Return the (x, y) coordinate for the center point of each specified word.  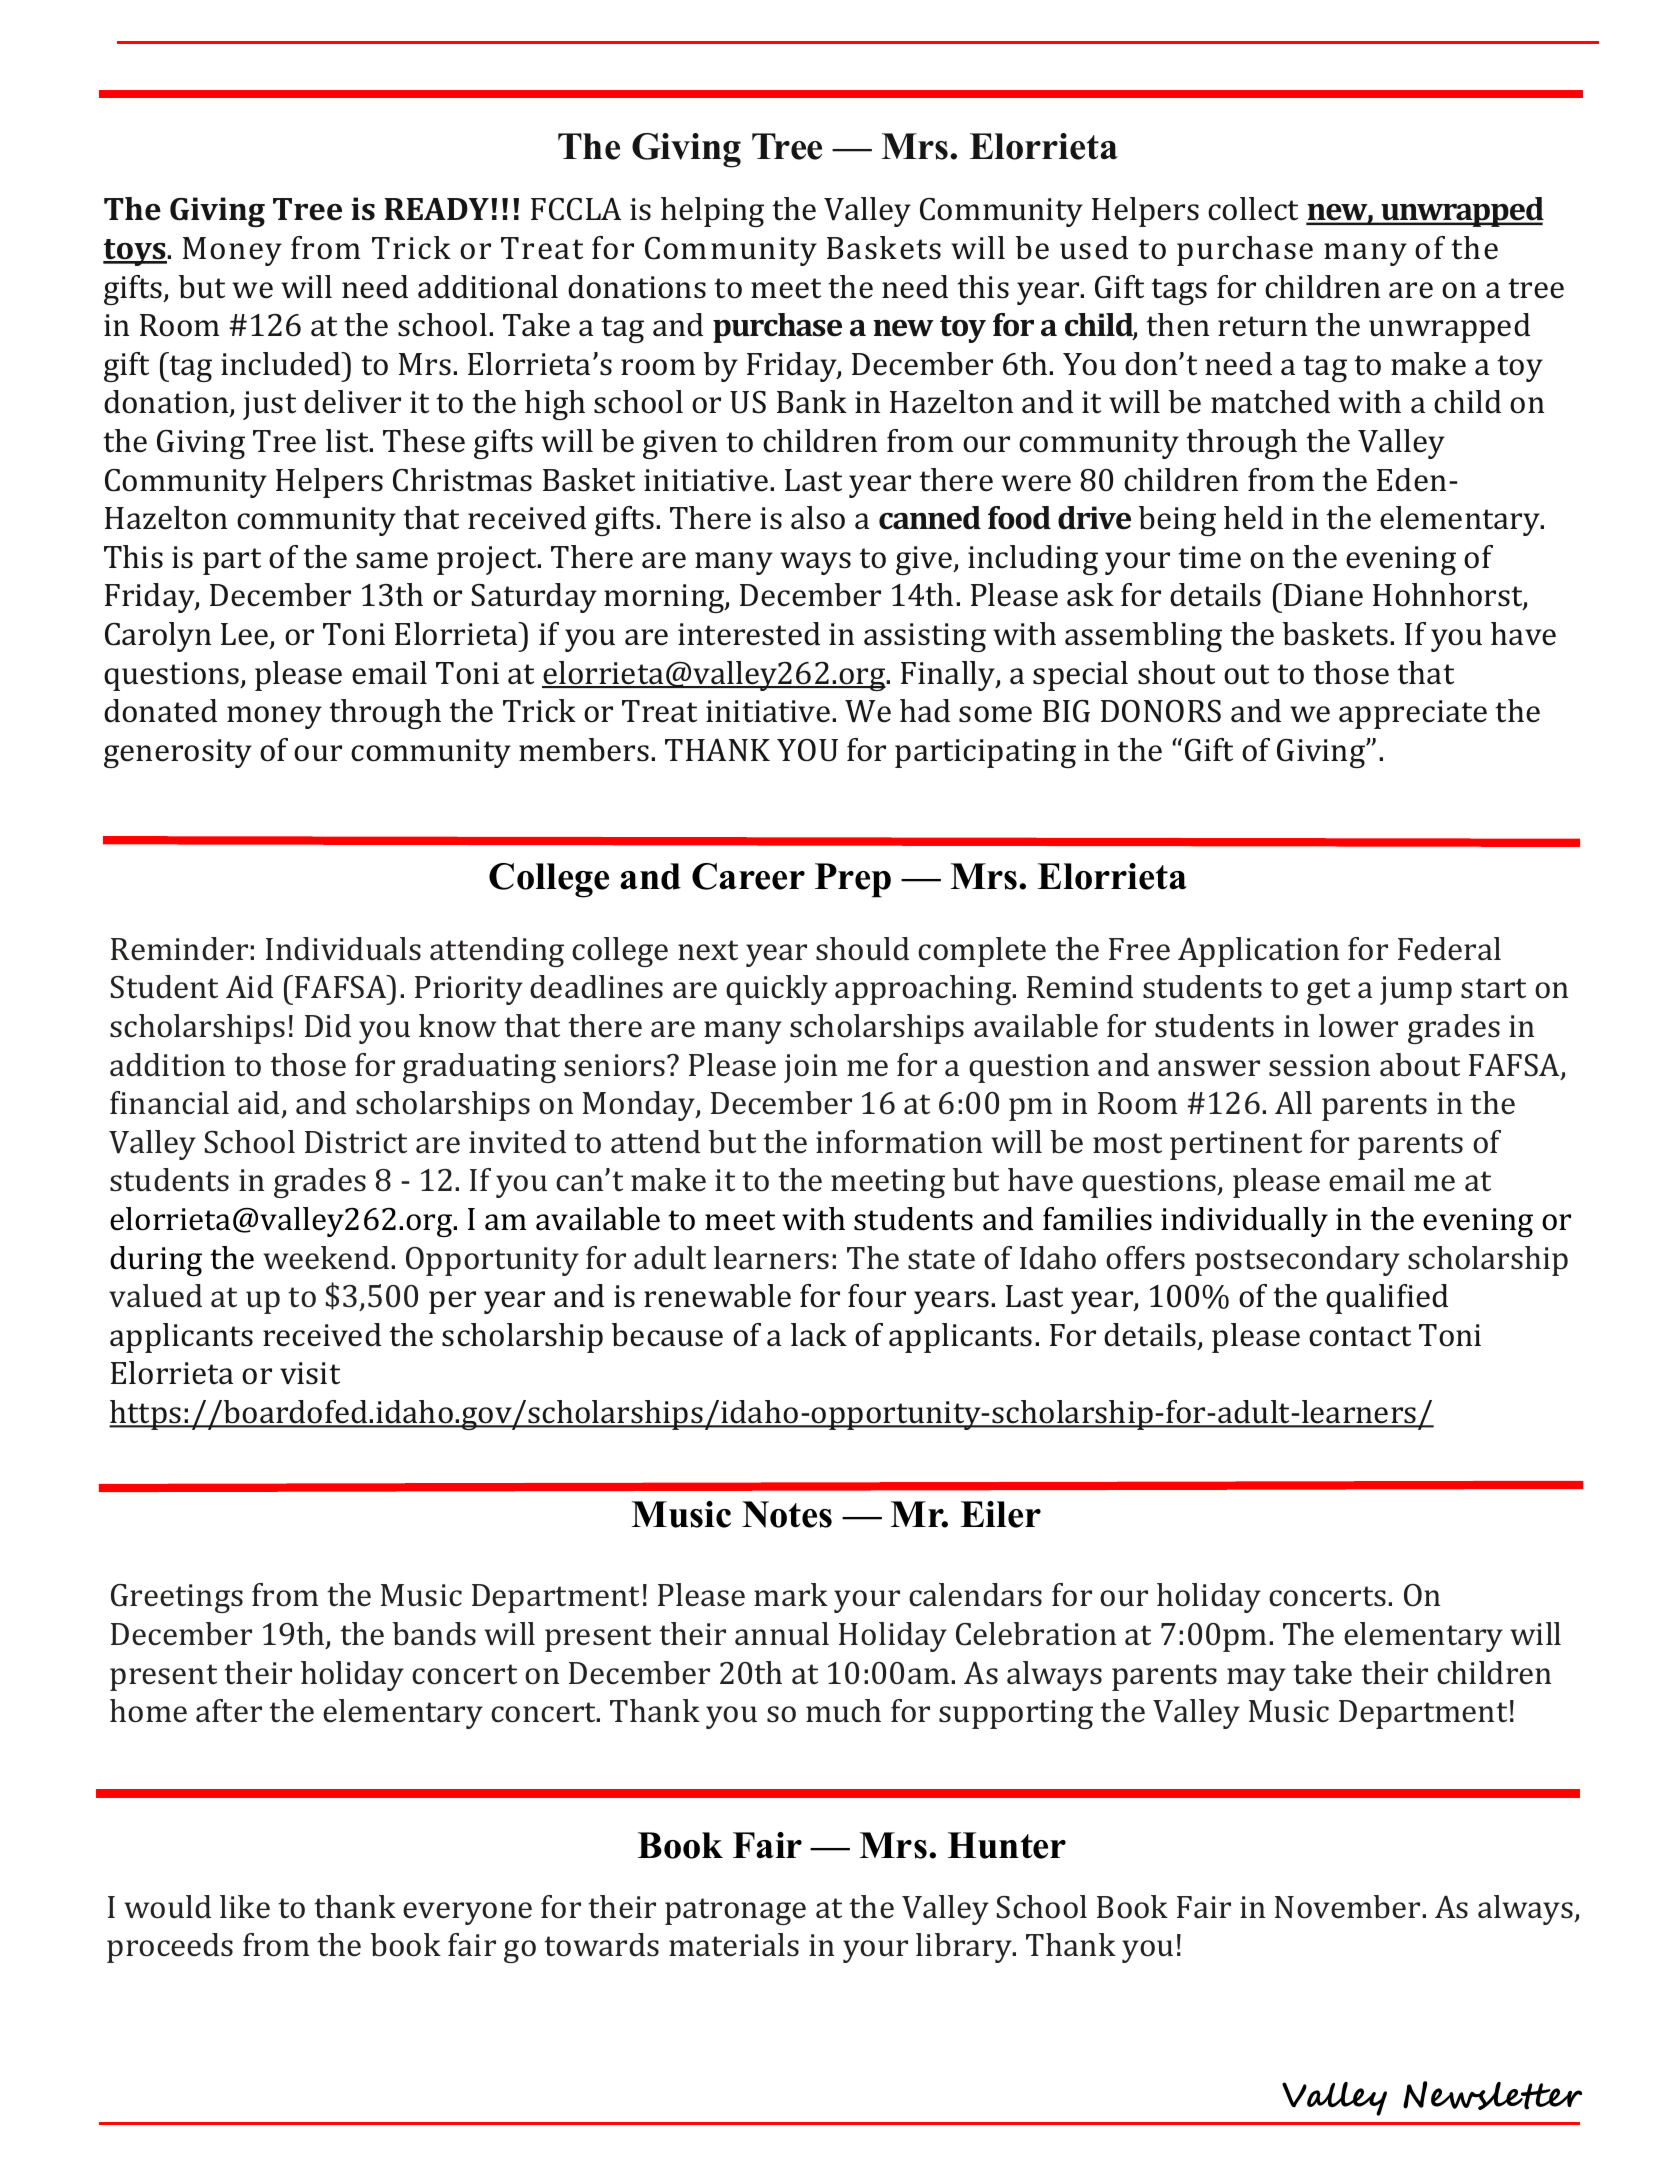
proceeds (170, 1948)
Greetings (177, 1598)
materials (734, 1945)
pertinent (1236, 1145)
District (356, 1142)
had (925, 711)
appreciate (1413, 714)
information (899, 1142)
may (1256, 1679)
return (1262, 326)
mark (791, 1595)
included (282, 364)
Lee (246, 635)
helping (712, 212)
